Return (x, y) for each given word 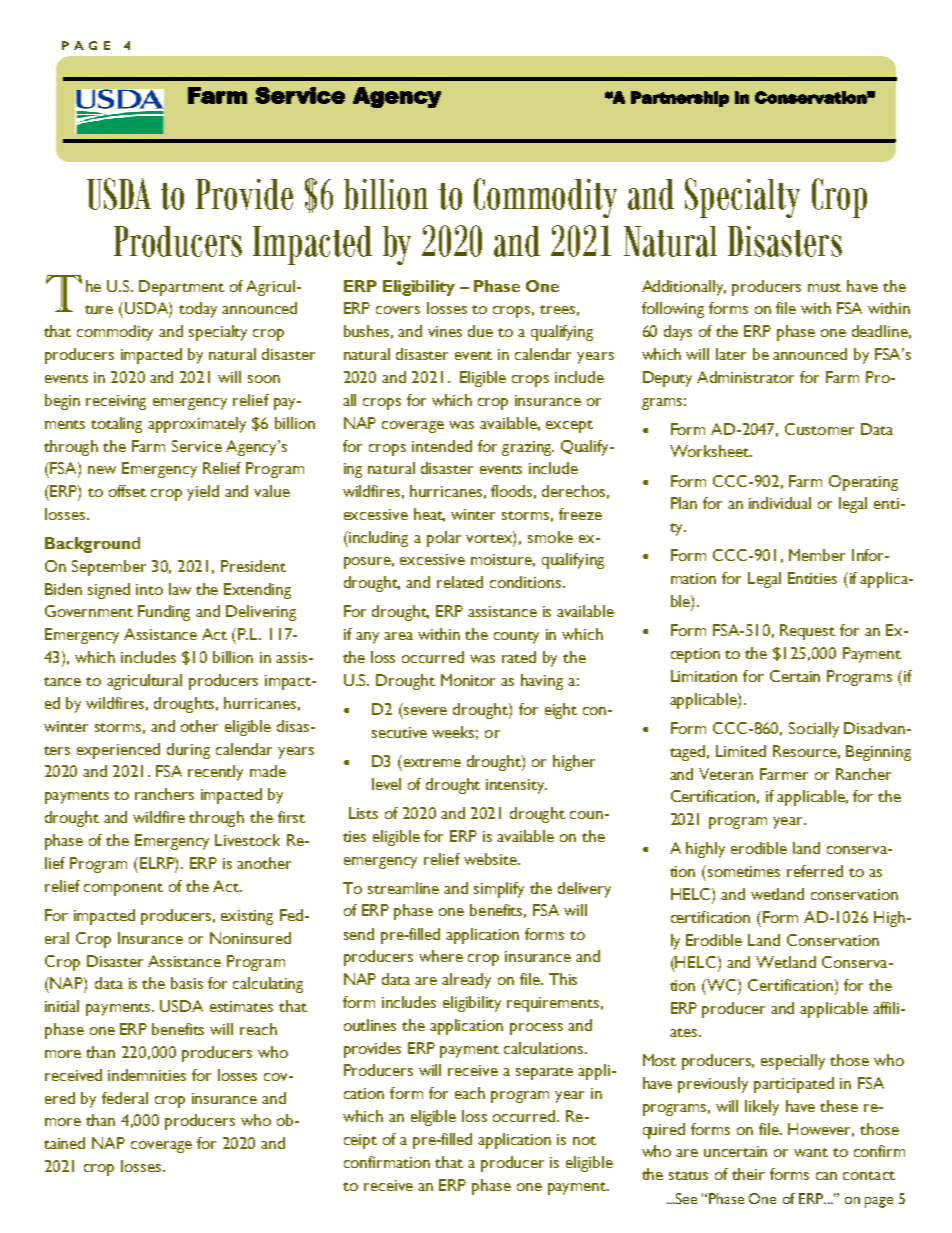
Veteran (726, 774)
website (491, 859)
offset (127, 491)
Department (181, 288)
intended (442, 446)
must (824, 287)
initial (62, 1006)
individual (780, 503)
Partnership (680, 99)
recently (215, 773)
